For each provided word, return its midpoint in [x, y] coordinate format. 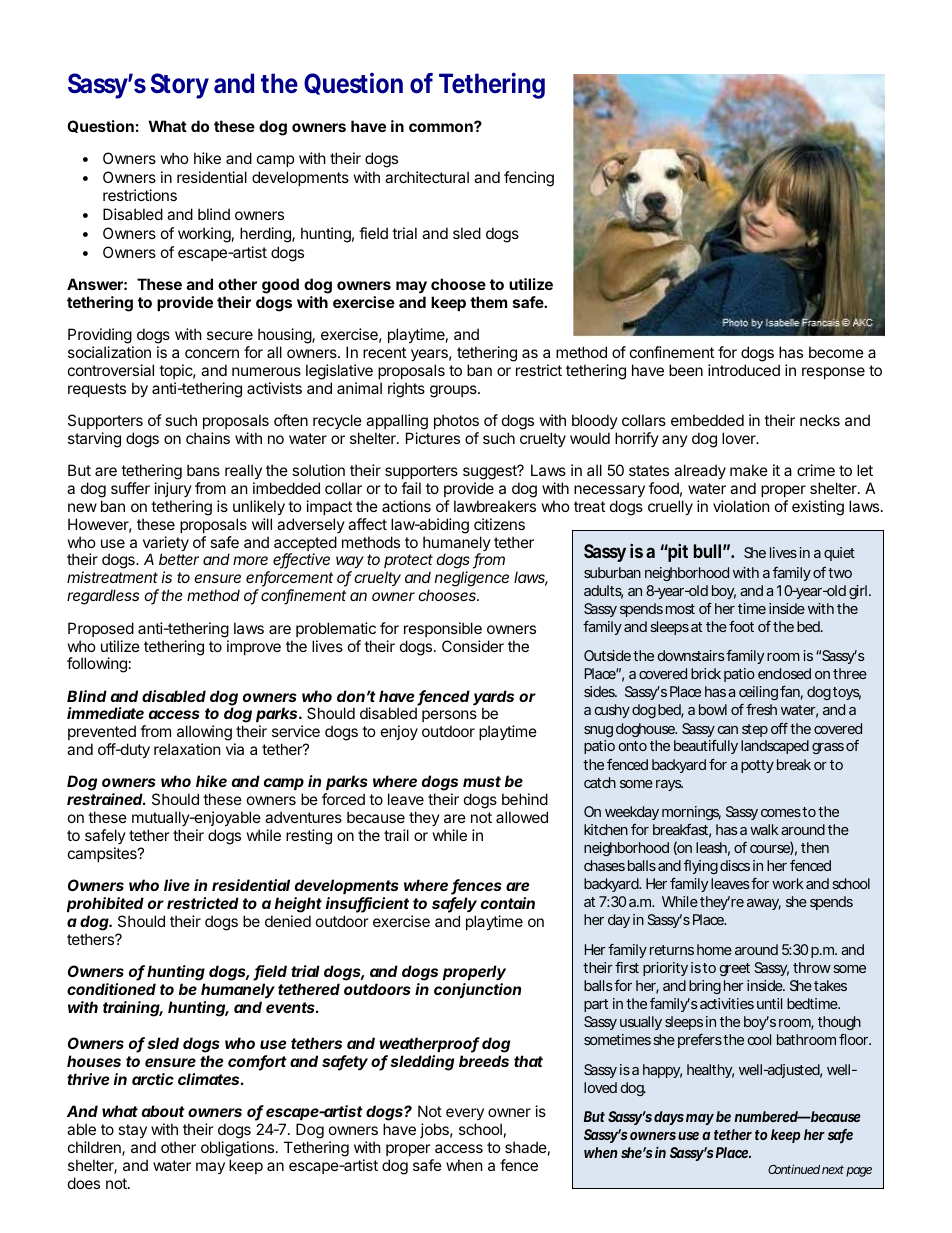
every [465, 1114]
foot [741, 626]
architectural [427, 177]
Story [180, 86]
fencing [529, 179]
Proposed [101, 629]
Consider [473, 646]
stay [132, 1131]
